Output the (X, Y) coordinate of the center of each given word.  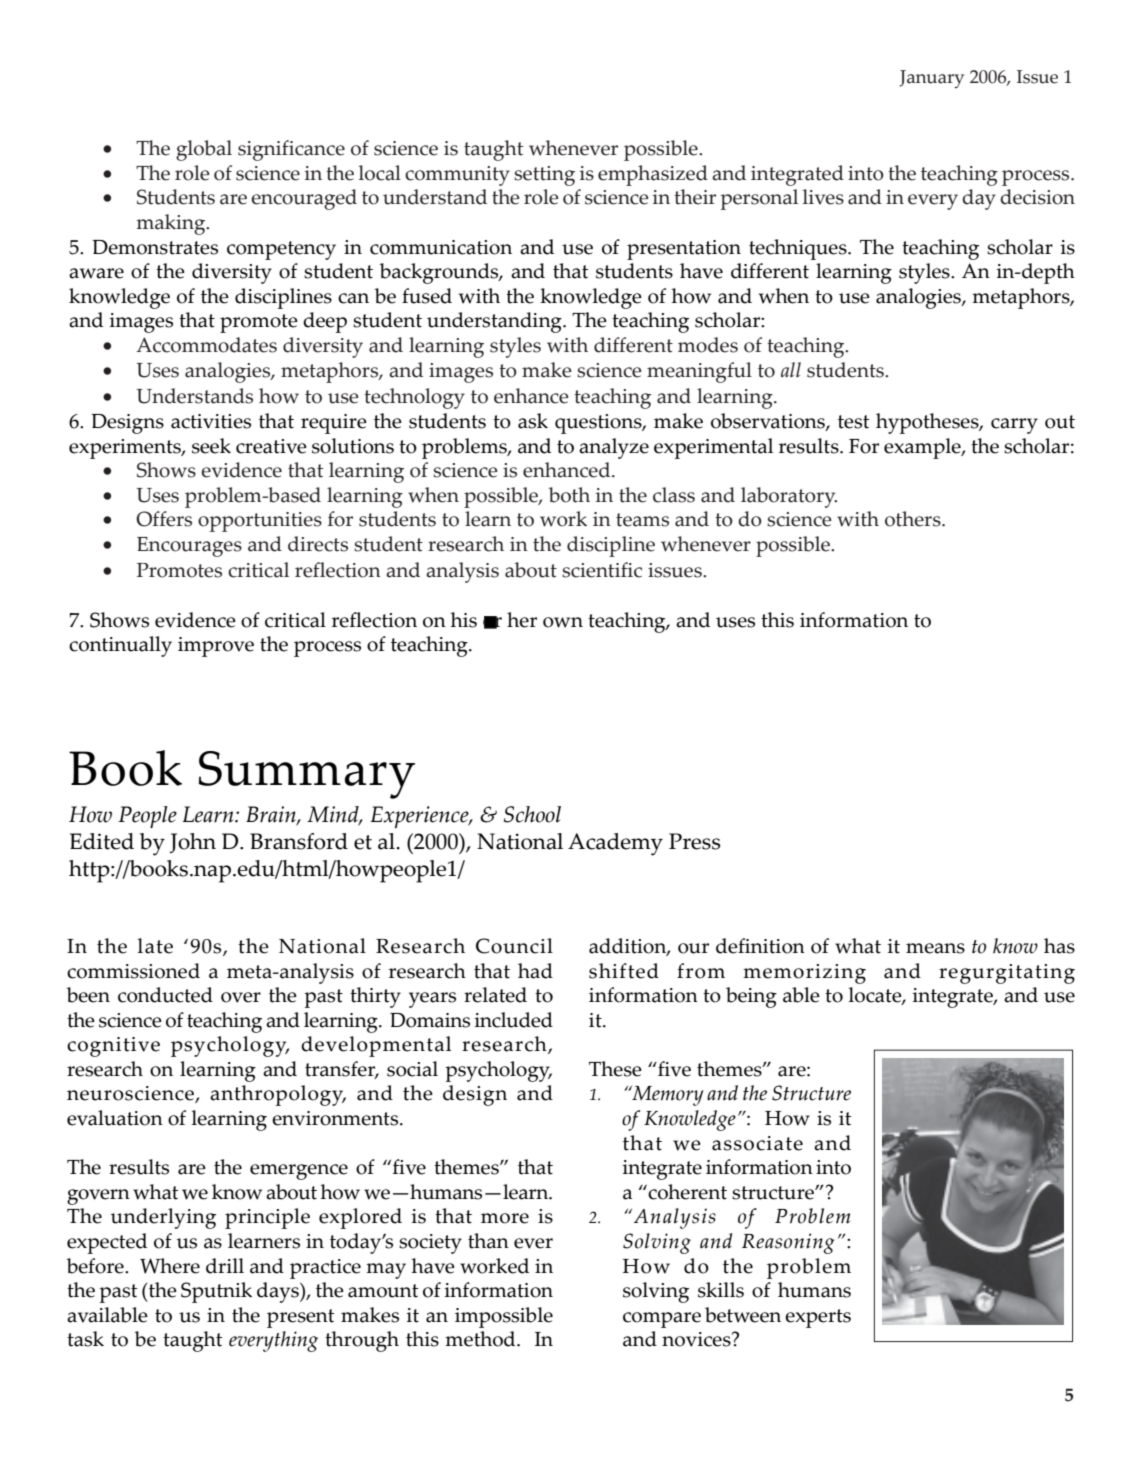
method (481, 1339)
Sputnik (216, 1292)
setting (544, 176)
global (204, 150)
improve (216, 647)
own (563, 622)
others (914, 519)
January (931, 79)
